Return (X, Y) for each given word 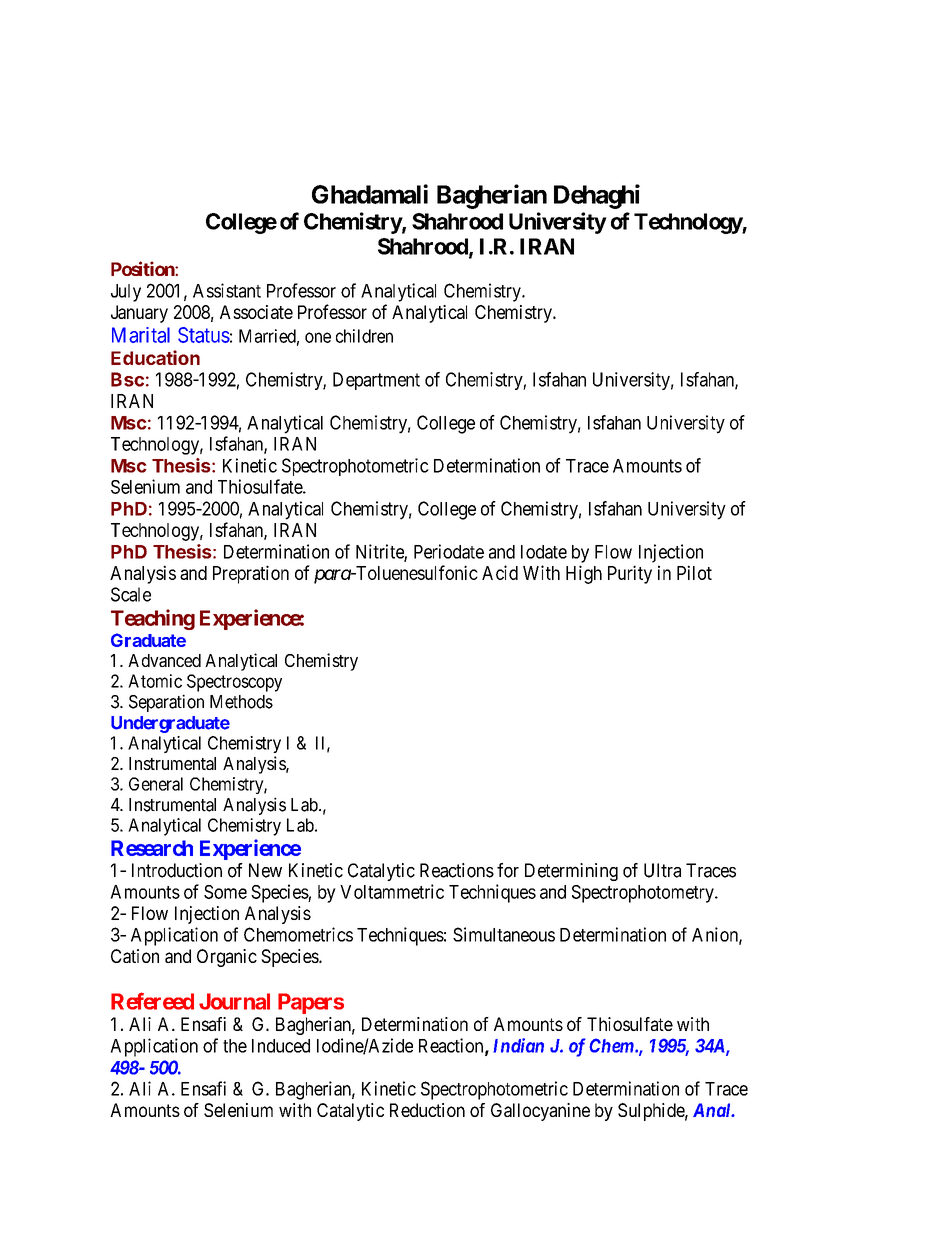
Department (376, 381)
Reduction (427, 1110)
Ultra (662, 870)
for (508, 870)
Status (204, 335)
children (364, 336)
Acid (500, 572)
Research (152, 848)
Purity (630, 574)
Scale (131, 594)
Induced (281, 1046)
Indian (518, 1045)
